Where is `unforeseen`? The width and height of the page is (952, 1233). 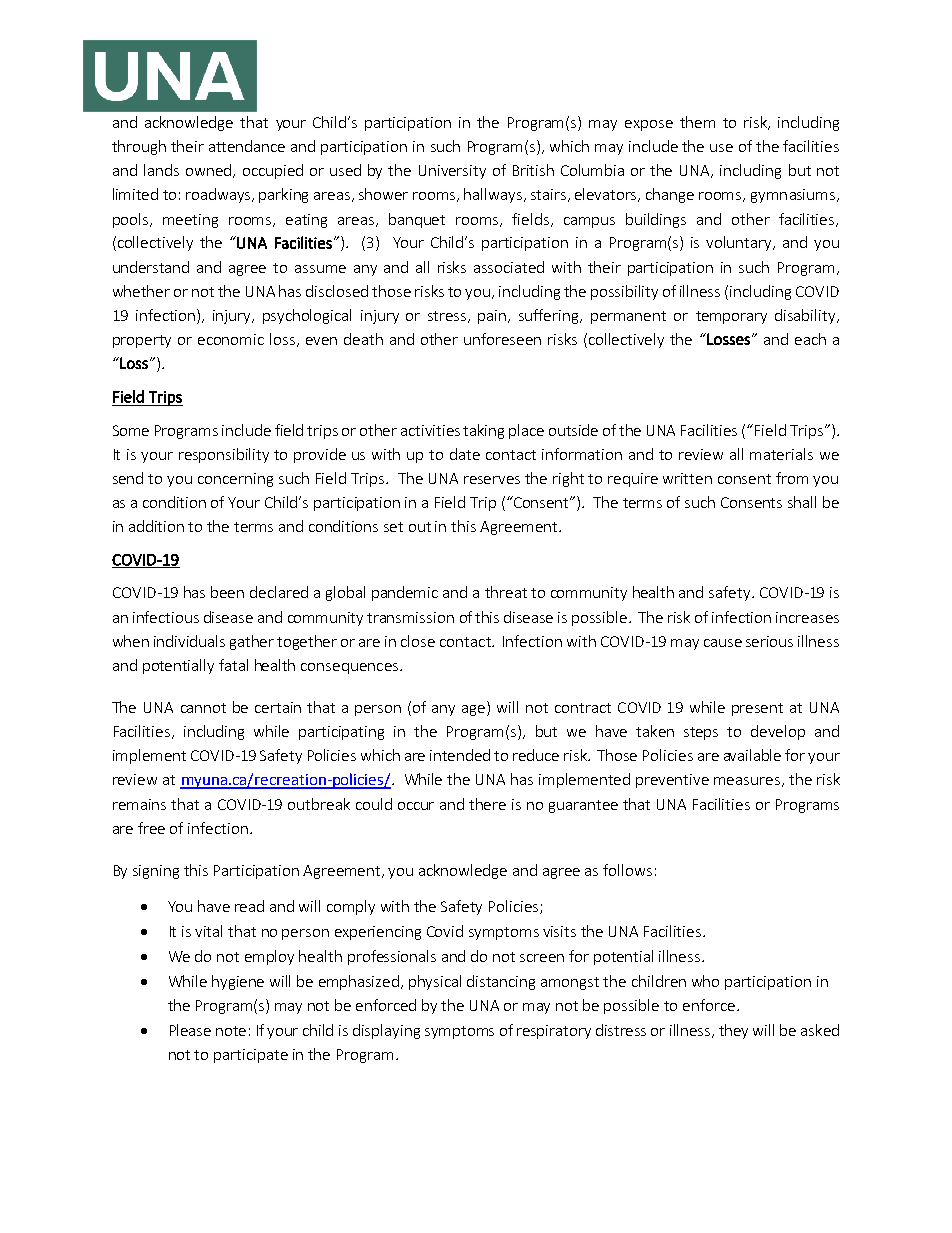
unforeseen is located at coordinates (502, 339).
